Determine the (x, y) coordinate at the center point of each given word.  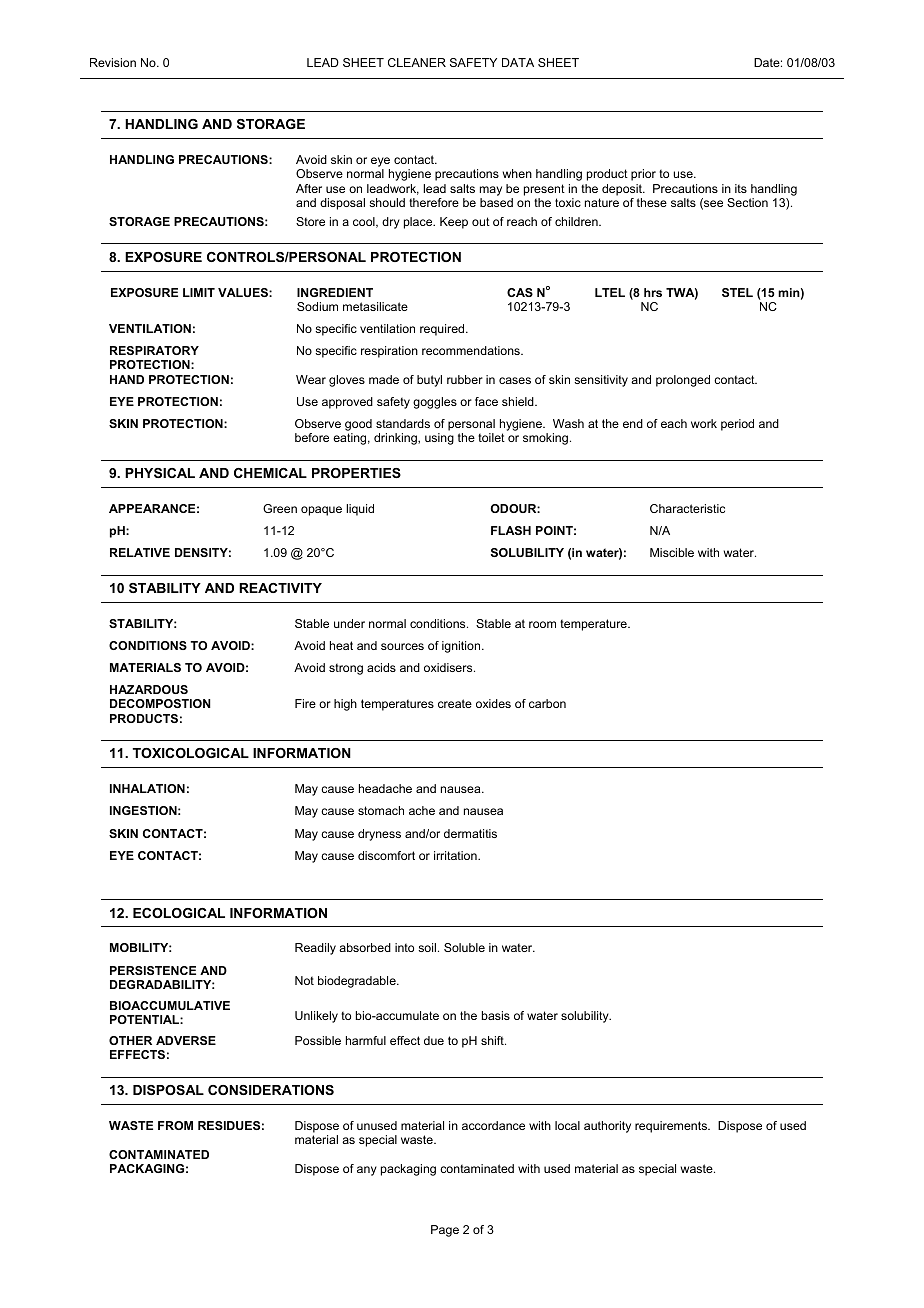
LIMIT (199, 292)
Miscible (672, 552)
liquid (360, 510)
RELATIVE (140, 552)
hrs (653, 292)
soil (427, 947)
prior (643, 175)
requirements (672, 1127)
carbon (547, 703)
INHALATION (147, 788)
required (443, 330)
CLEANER (417, 62)
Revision (113, 62)
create (455, 703)
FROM (175, 1125)
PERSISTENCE (153, 970)
